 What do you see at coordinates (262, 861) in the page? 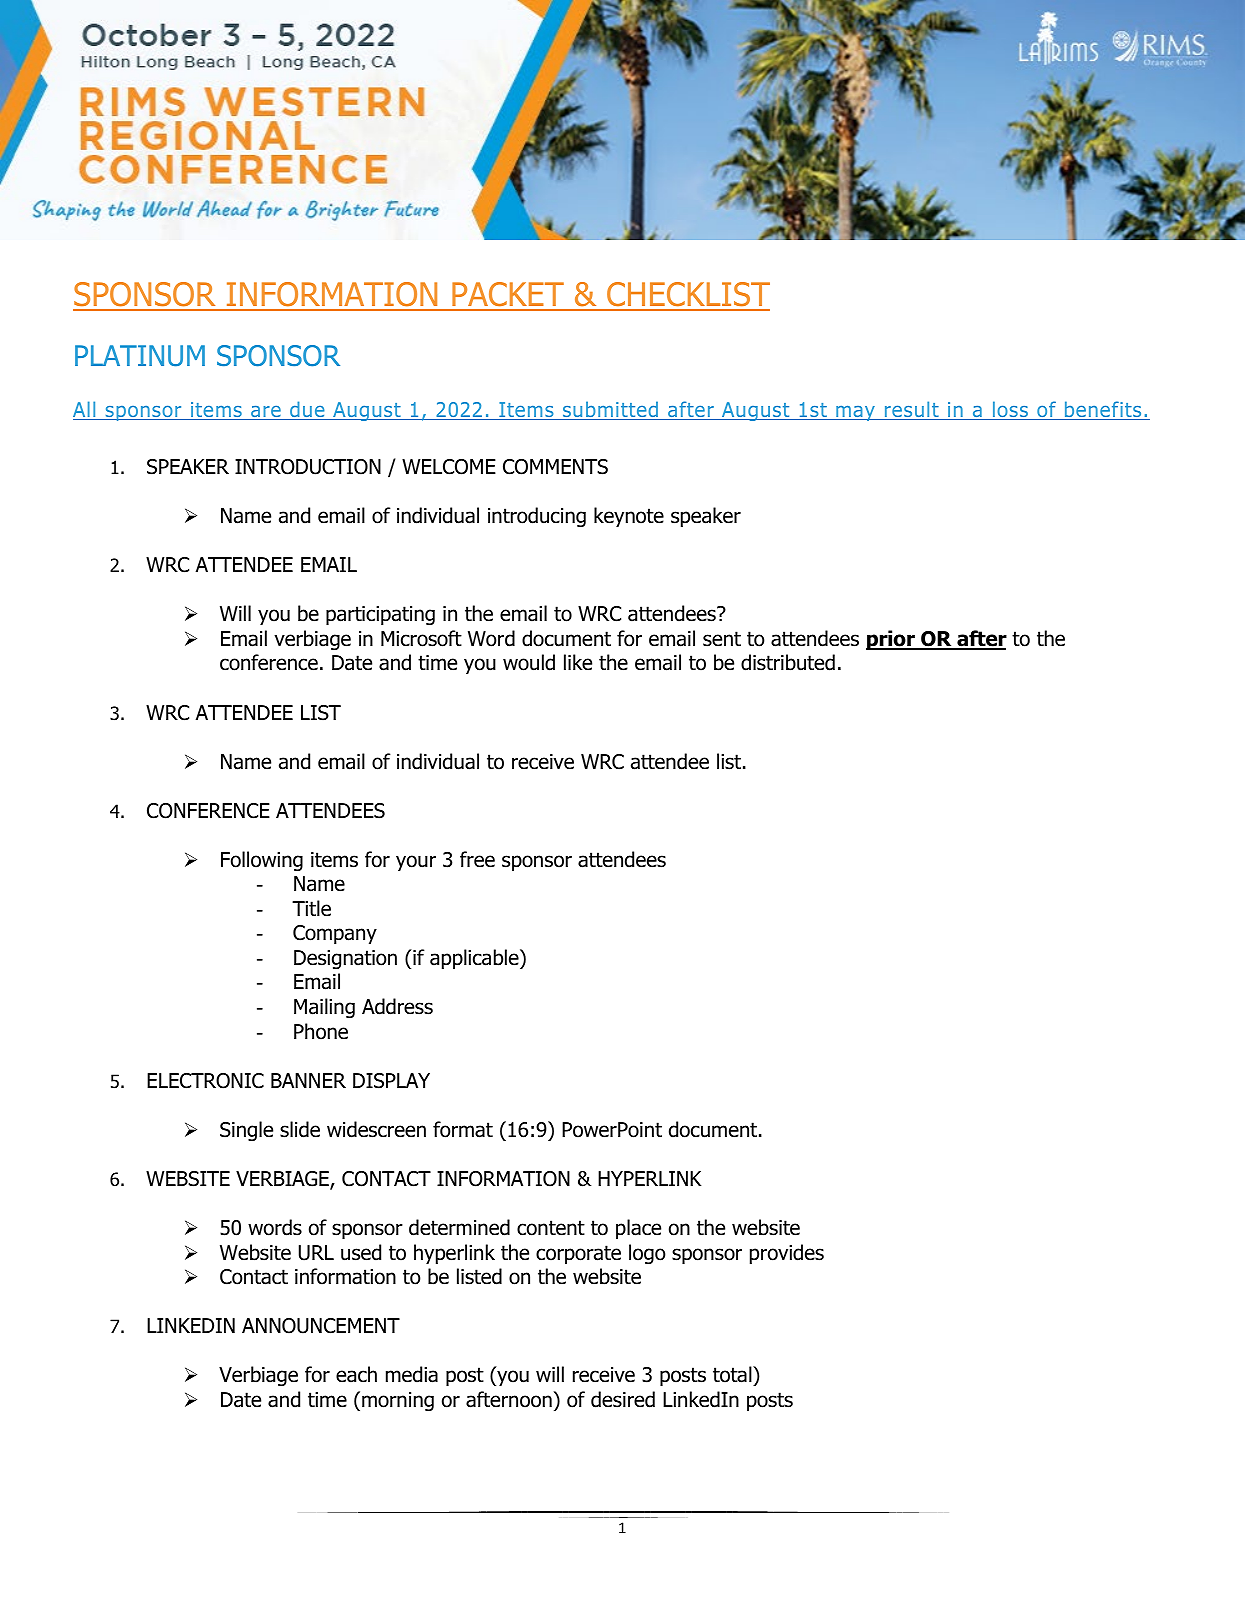
I see `Following` at bounding box center [262, 861].
